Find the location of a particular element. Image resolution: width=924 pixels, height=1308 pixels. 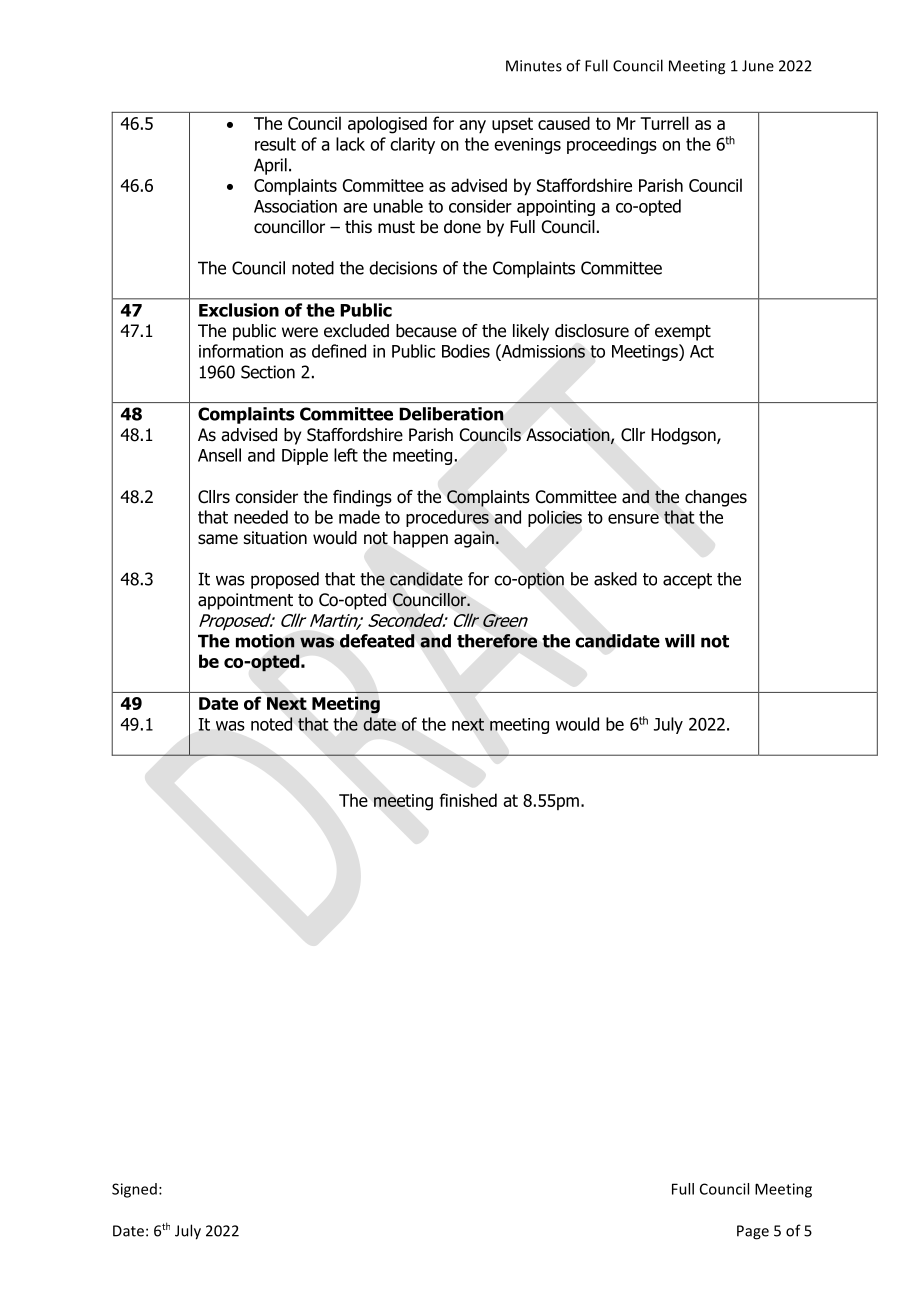

motion is located at coordinates (265, 641).
